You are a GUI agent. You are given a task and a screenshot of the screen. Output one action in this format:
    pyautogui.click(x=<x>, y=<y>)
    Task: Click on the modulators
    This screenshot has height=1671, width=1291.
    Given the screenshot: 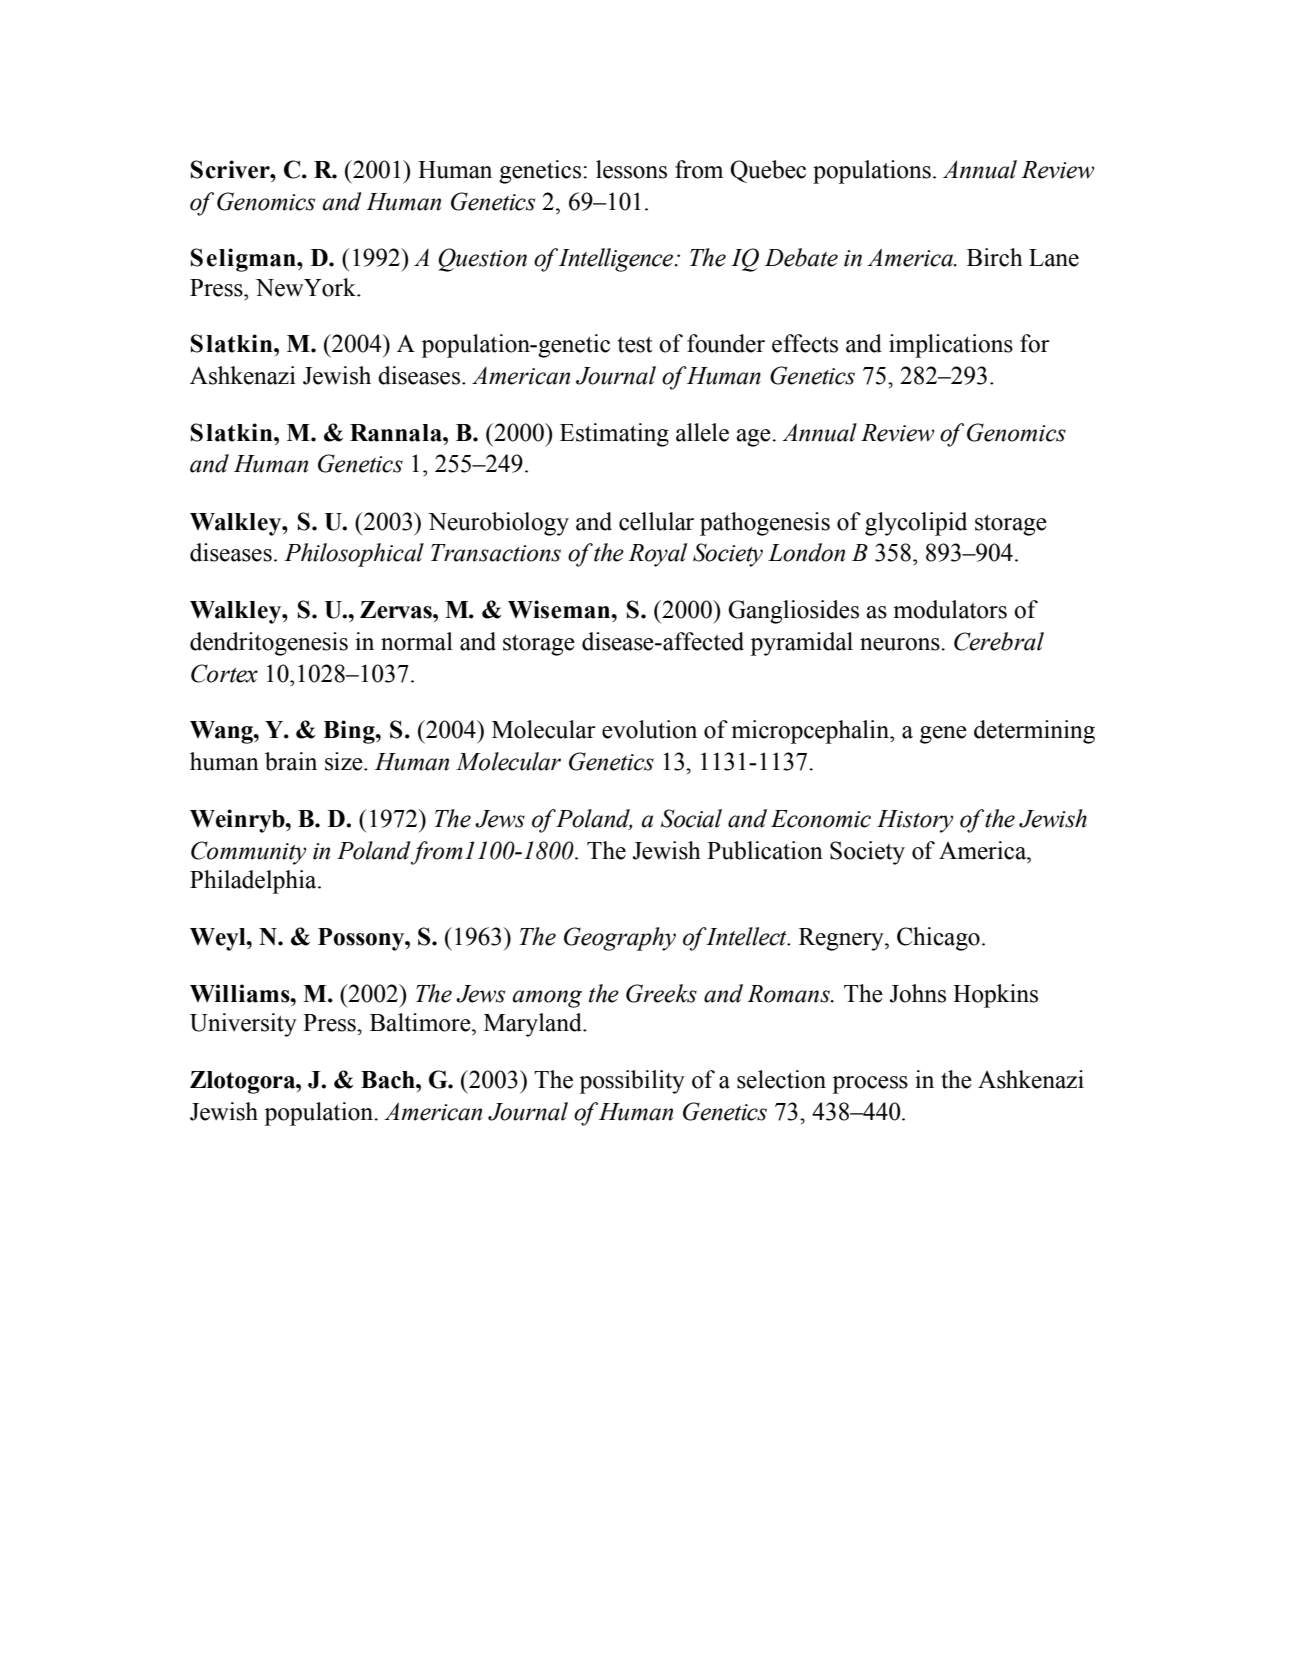 What is the action you would take?
    pyautogui.click(x=950, y=609)
